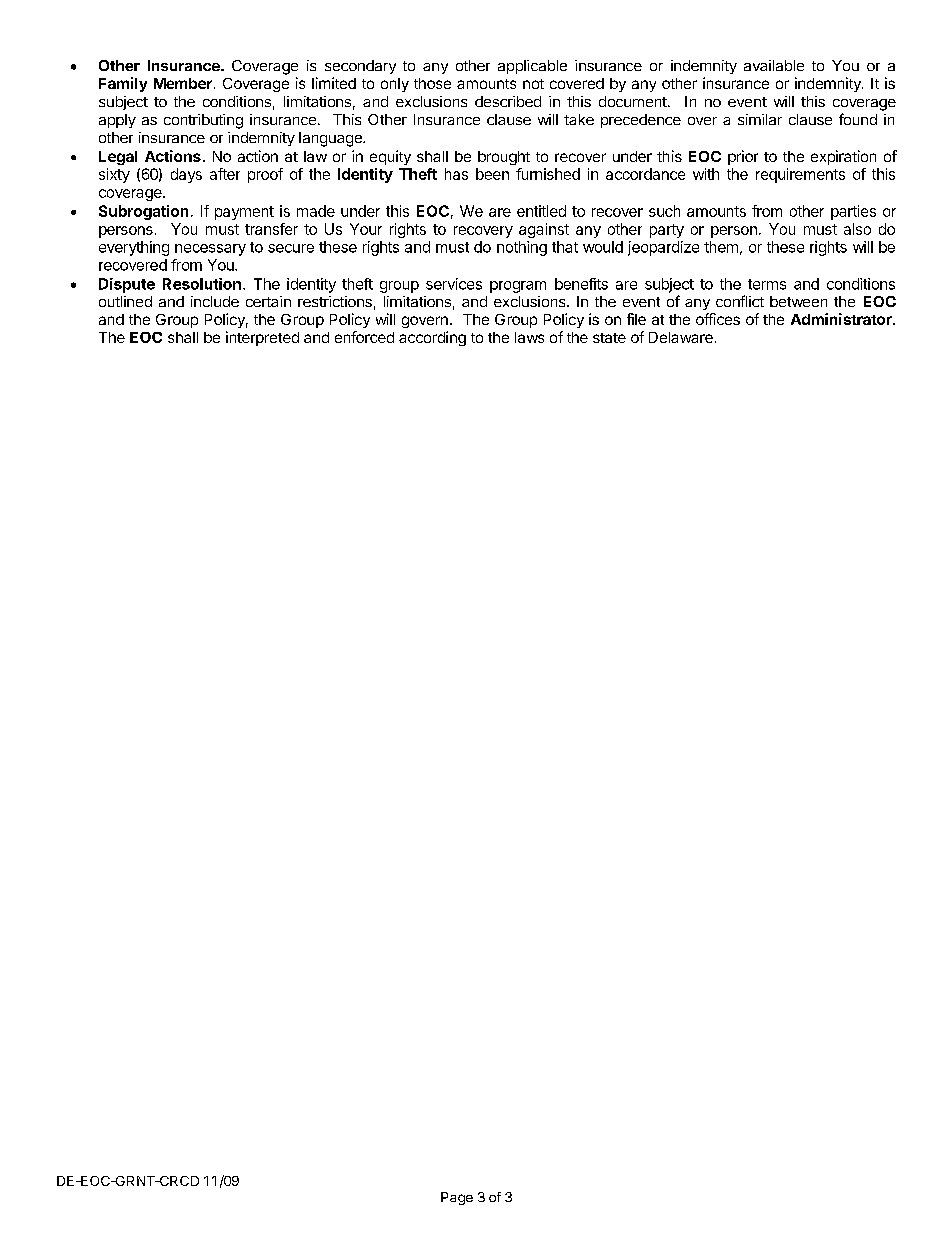 The image size is (952, 1233). I want to click on interpreted, so click(262, 338).
